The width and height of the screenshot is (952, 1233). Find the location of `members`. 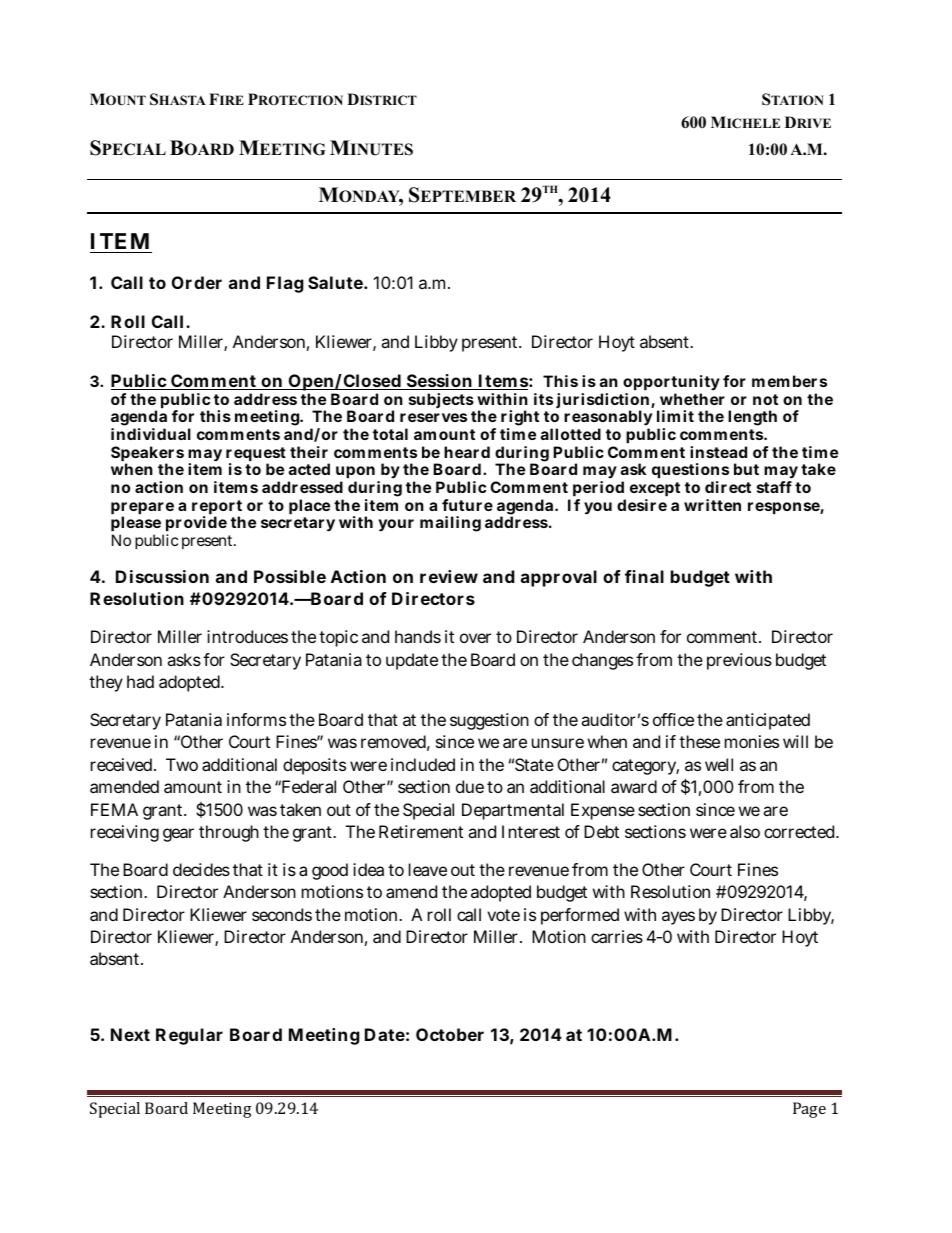

members is located at coordinates (789, 381).
